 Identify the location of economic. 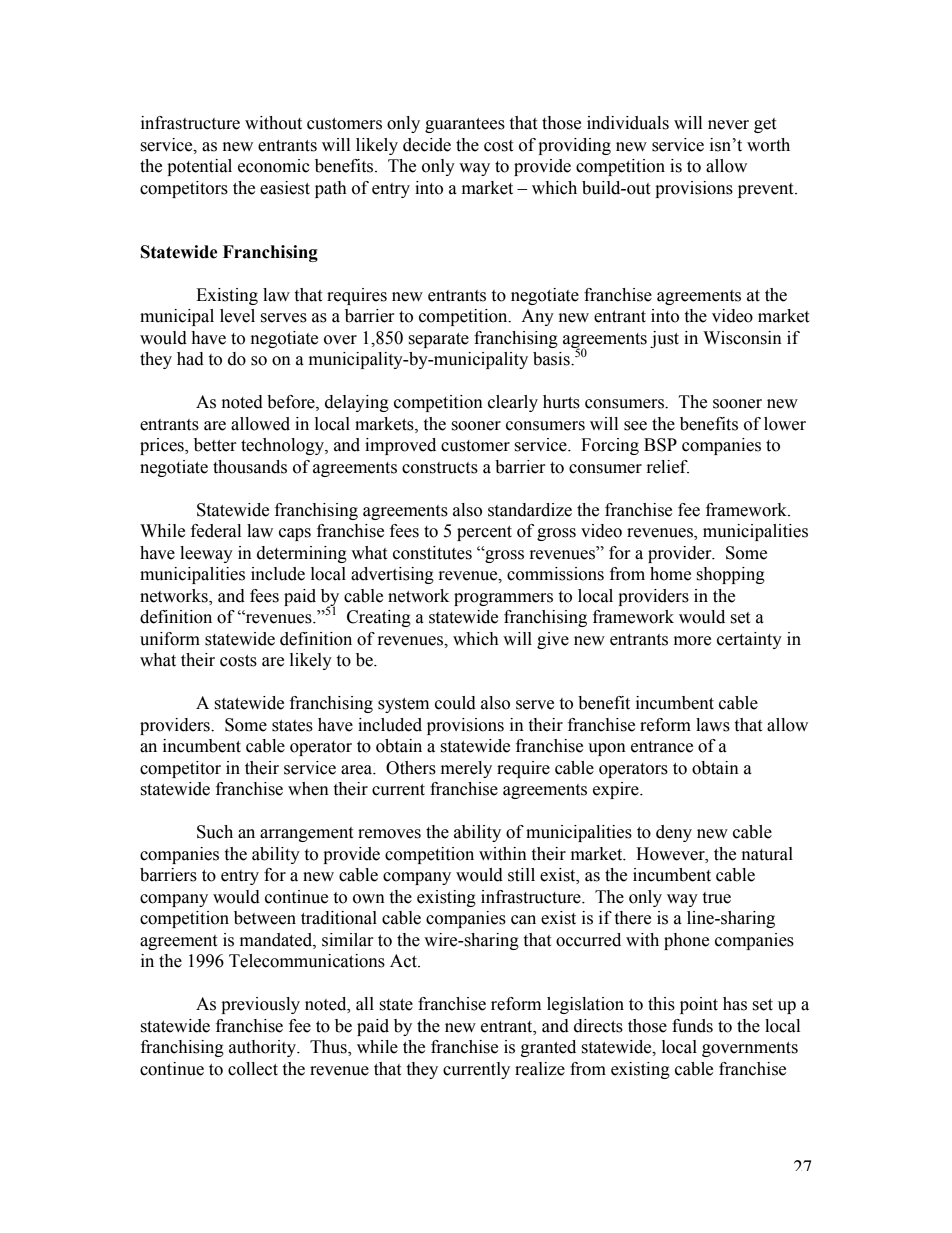
(274, 166).
